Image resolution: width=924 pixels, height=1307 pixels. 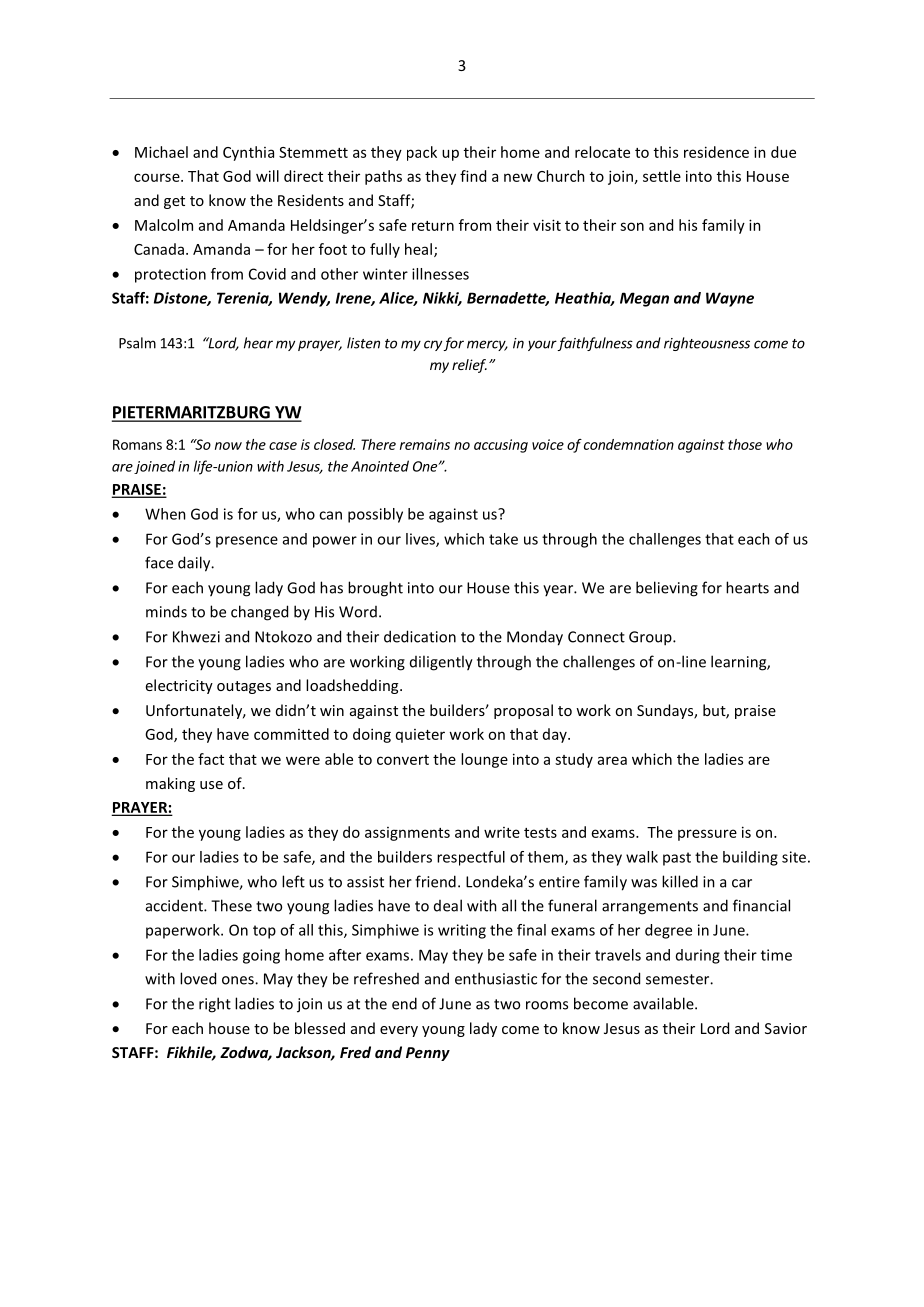 I want to click on lounge, so click(x=484, y=760).
